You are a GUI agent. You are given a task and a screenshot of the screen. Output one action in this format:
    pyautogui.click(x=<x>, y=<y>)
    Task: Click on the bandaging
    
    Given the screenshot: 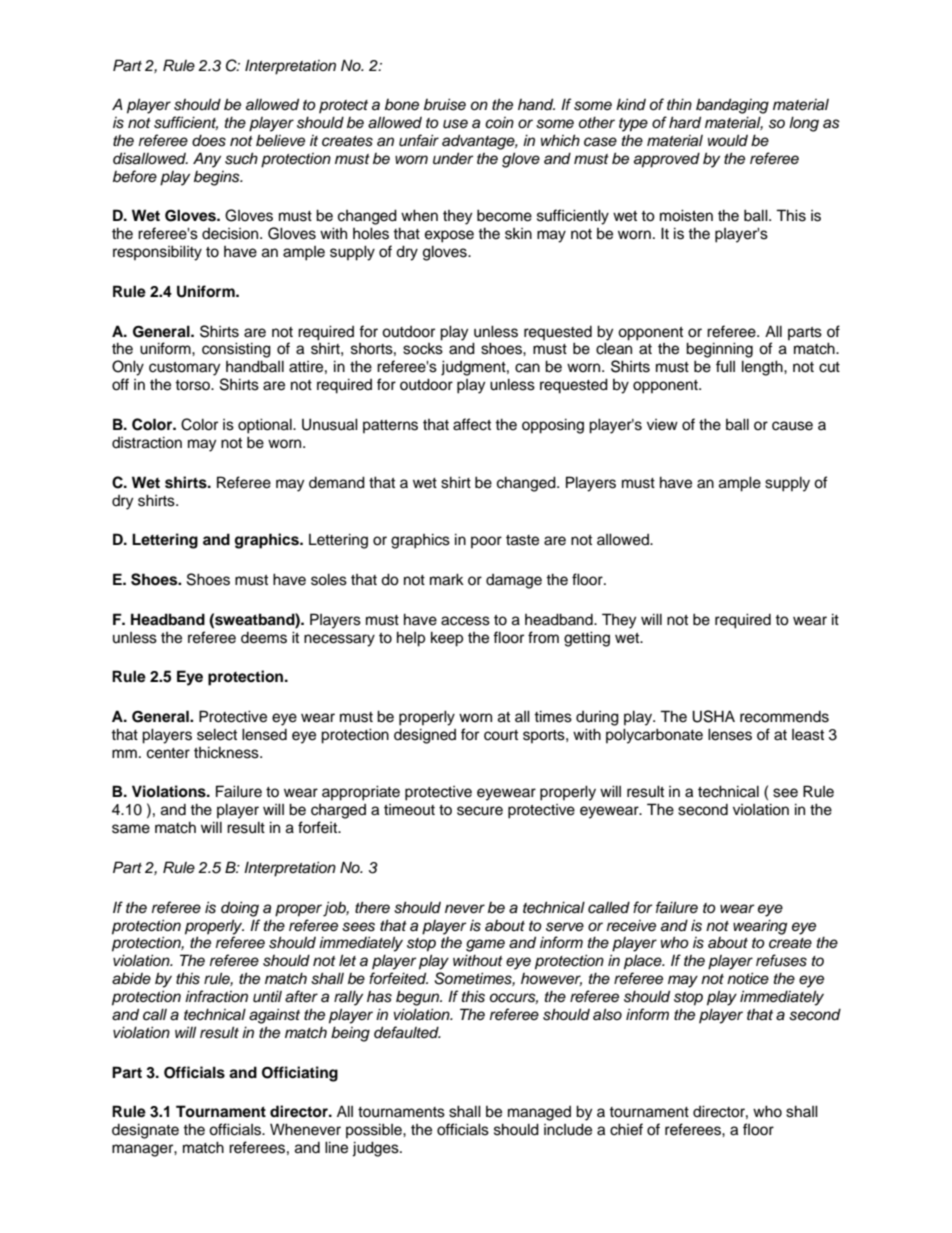 What is the action you would take?
    pyautogui.click(x=732, y=106)
